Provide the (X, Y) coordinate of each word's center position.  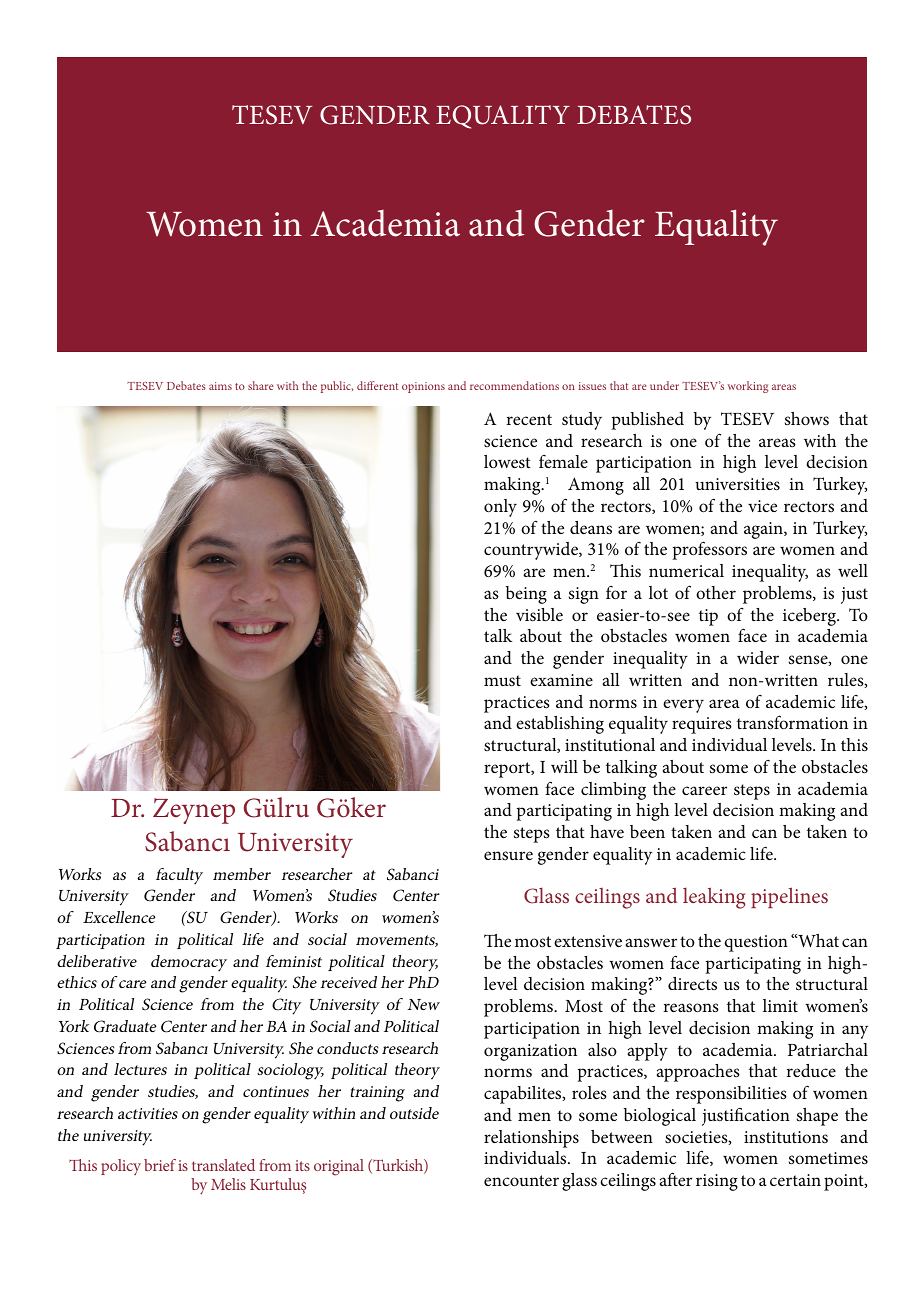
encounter (521, 1180)
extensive (588, 941)
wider (758, 657)
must (502, 680)
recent (529, 419)
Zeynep (194, 811)
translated (223, 1165)
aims (220, 386)
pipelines (789, 897)
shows (807, 418)
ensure (508, 855)
